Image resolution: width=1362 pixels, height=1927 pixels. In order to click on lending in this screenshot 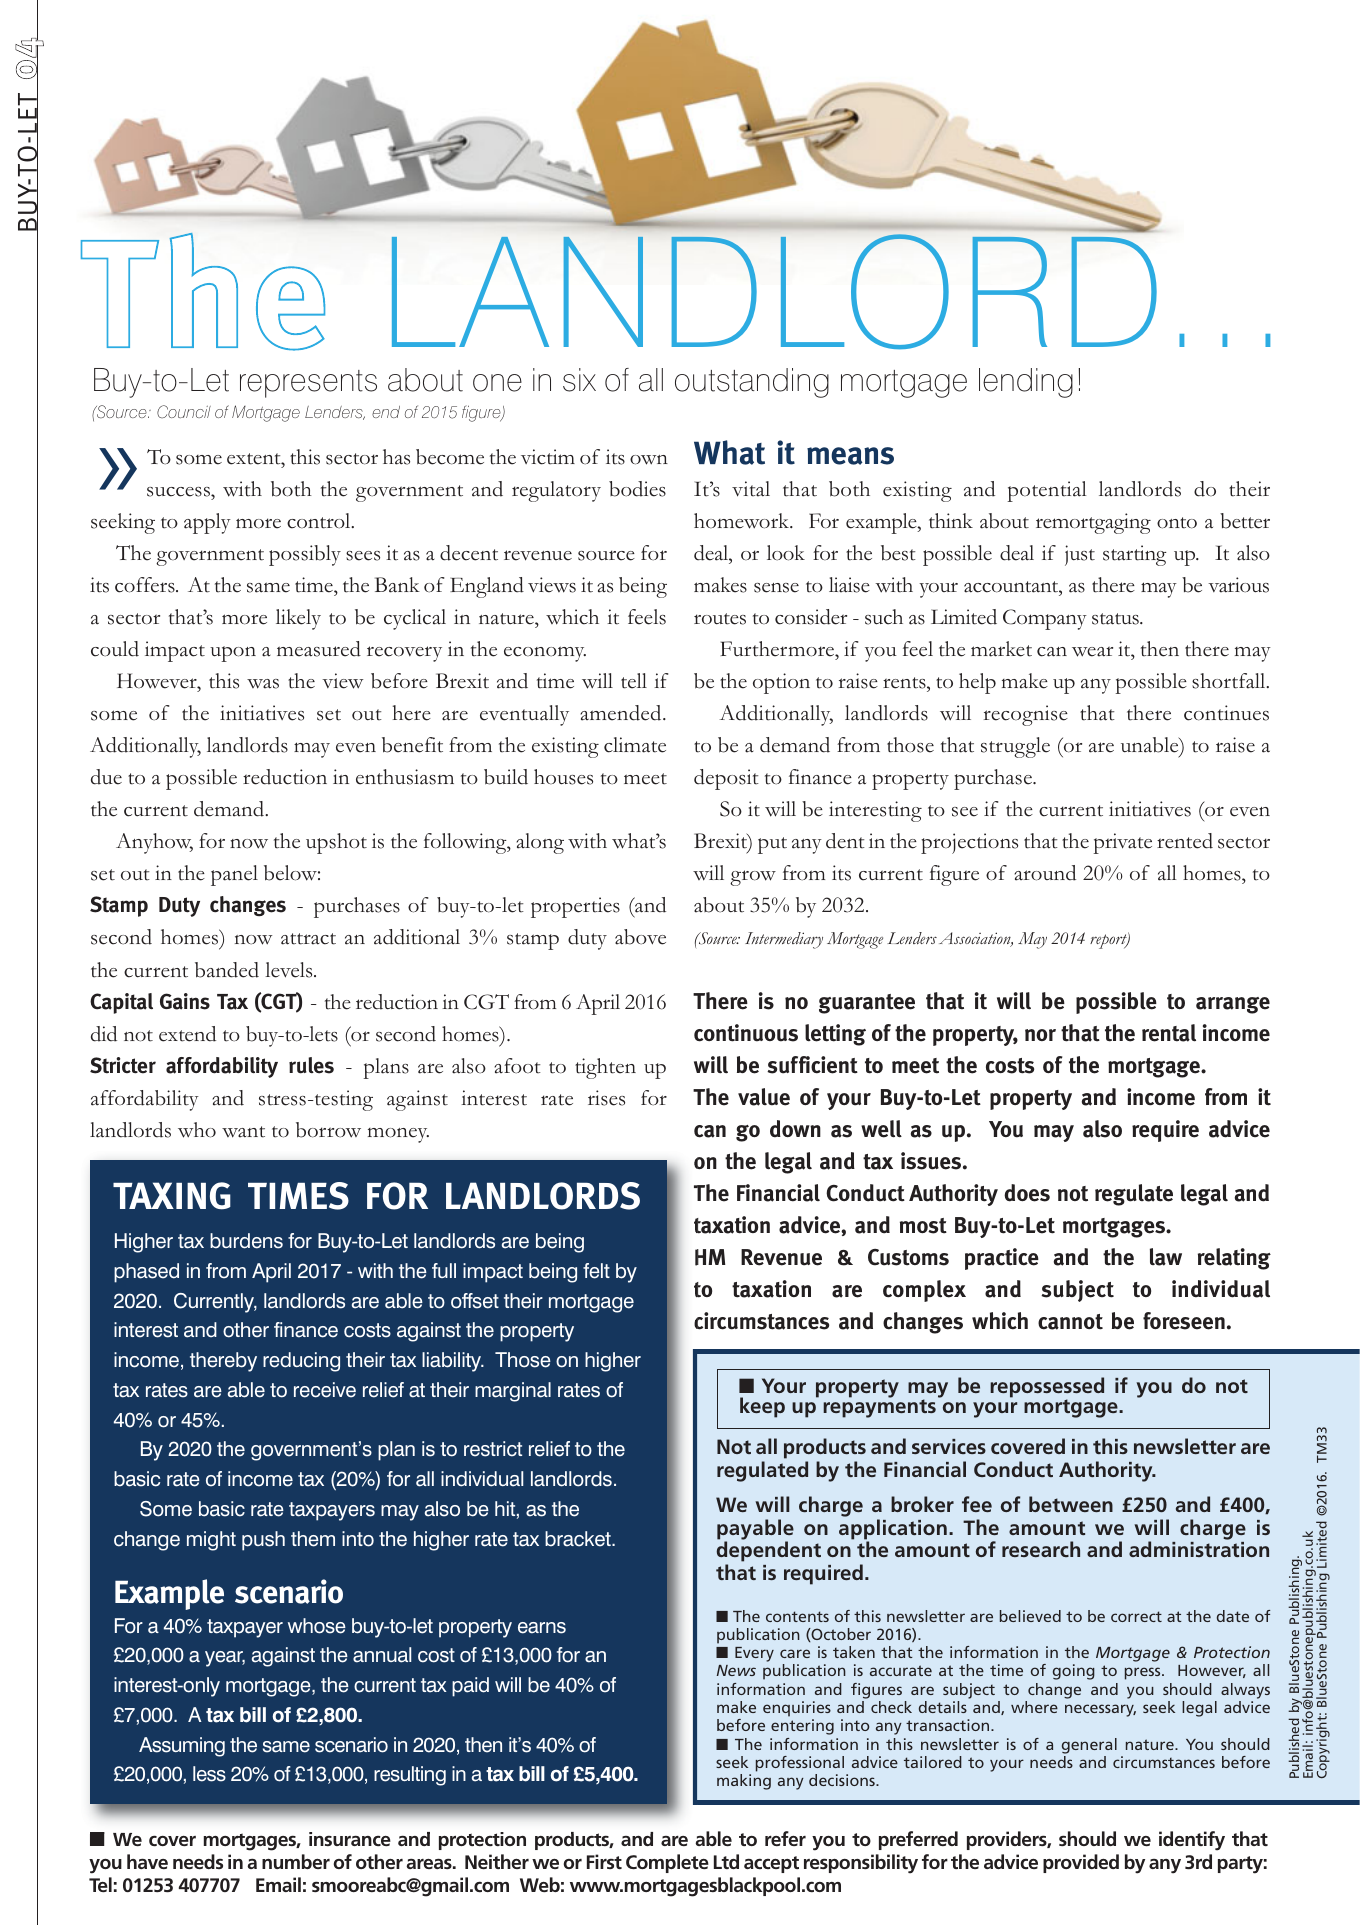, I will do `click(1026, 383)`.
